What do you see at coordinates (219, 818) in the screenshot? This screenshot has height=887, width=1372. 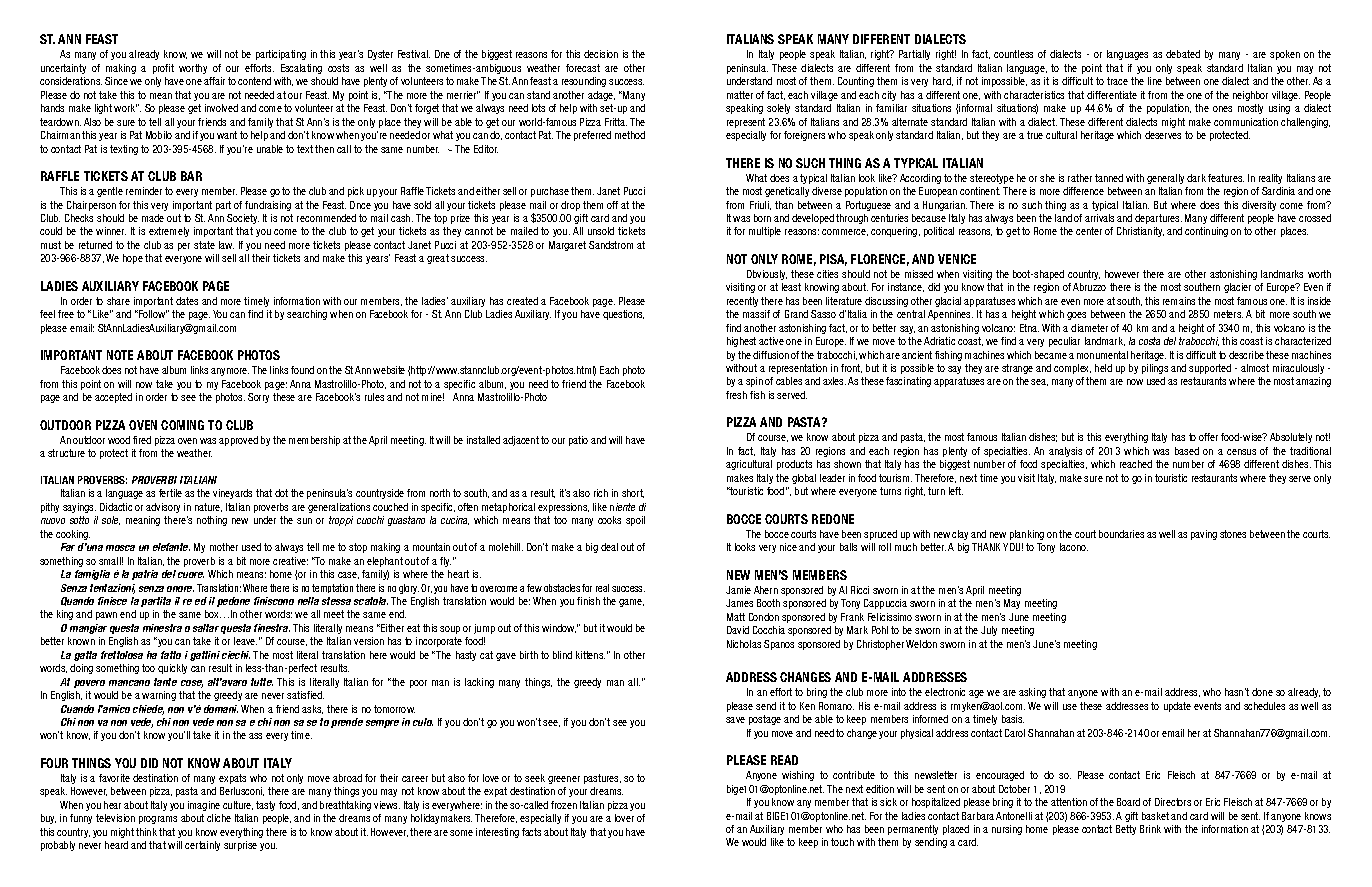 I see `cliche` at bounding box center [219, 818].
